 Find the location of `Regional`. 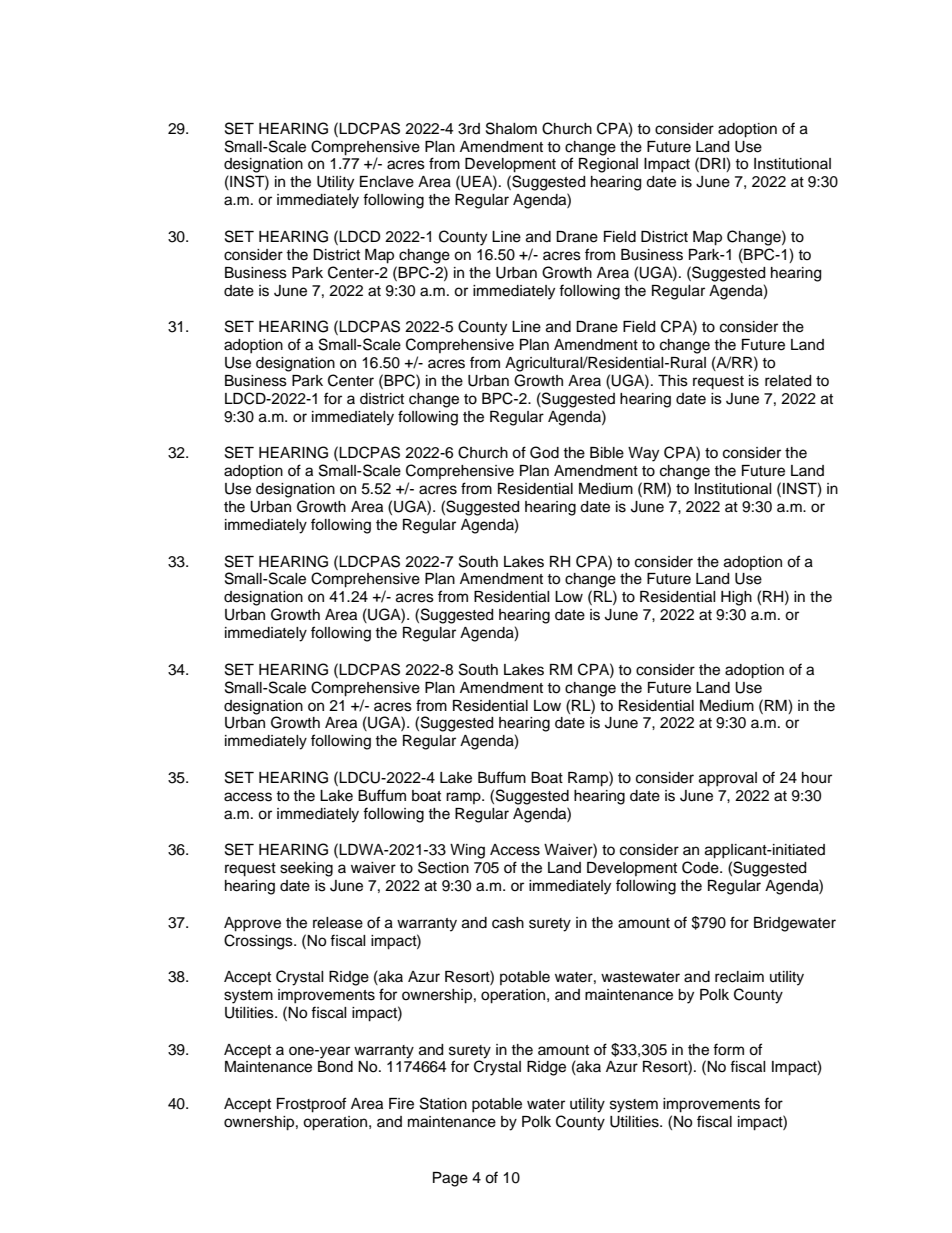

Regional is located at coordinates (608, 165).
